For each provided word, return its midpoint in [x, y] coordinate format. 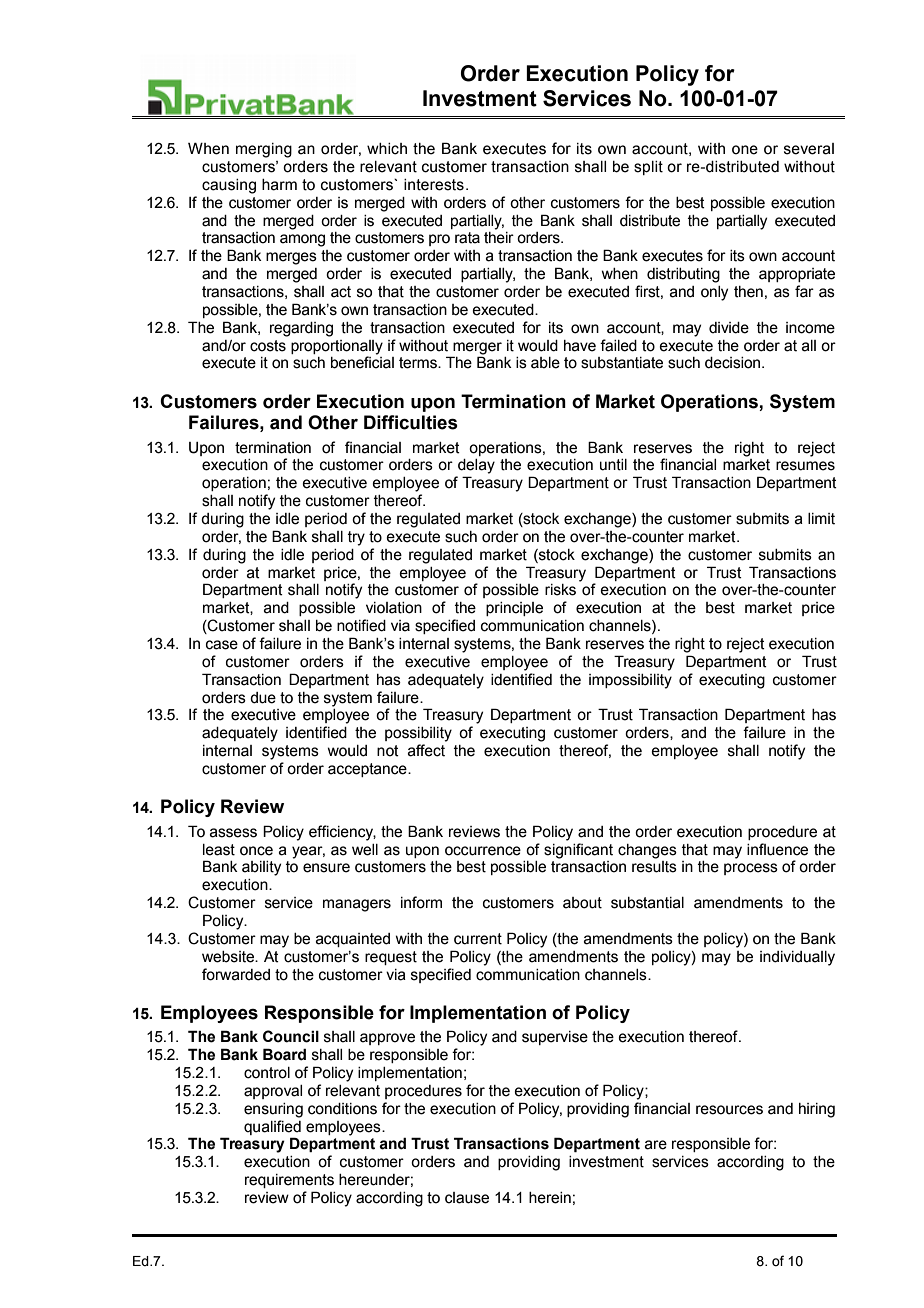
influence [777, 849]
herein [550, 1198]
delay [476, 466]
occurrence [483, 851]
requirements [289, 1181]
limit [821, 519]
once [256, 851]
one [745, 150]
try [356, 538]
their [499, 238]
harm [279, 185]
